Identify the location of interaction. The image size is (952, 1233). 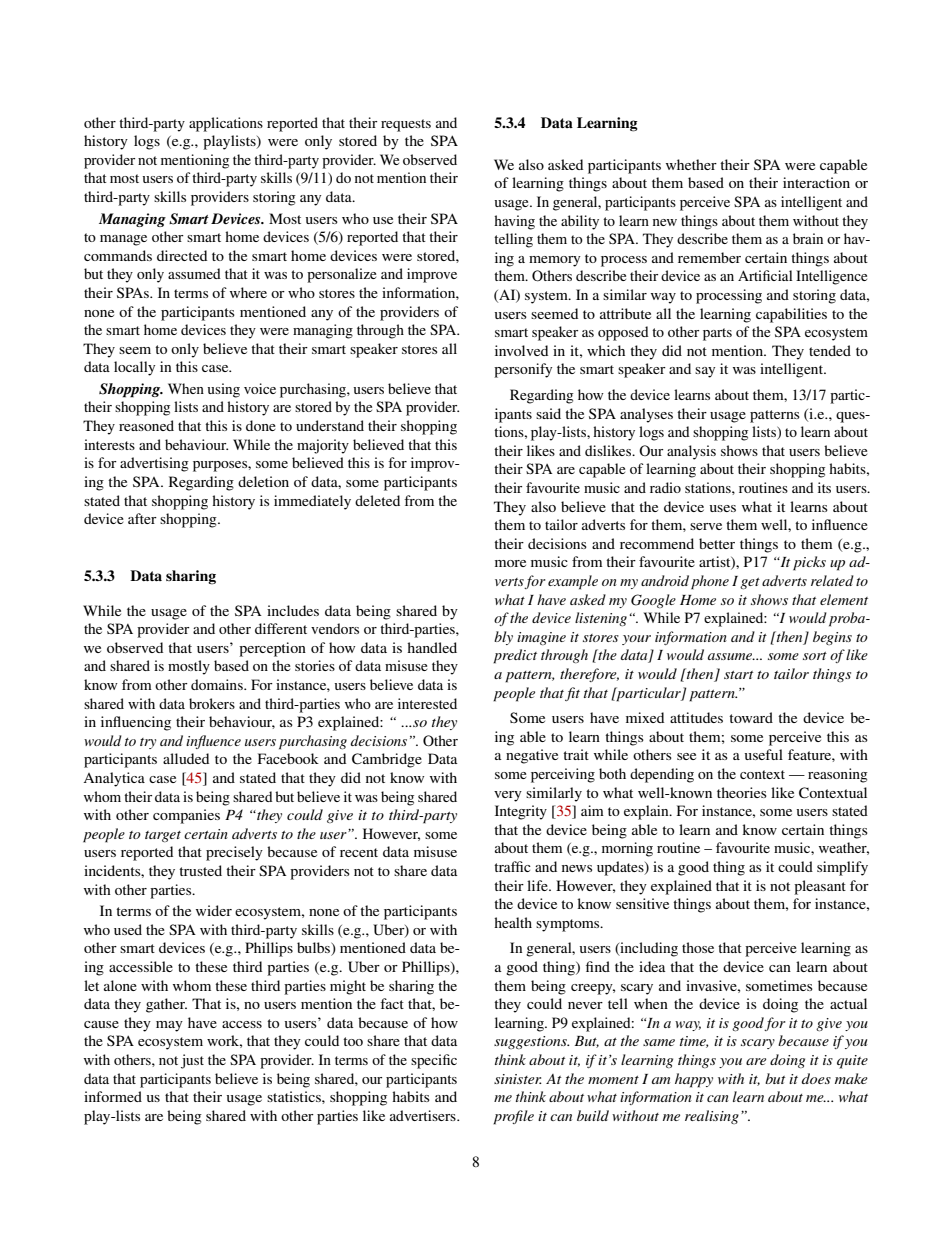
(816, 182).
